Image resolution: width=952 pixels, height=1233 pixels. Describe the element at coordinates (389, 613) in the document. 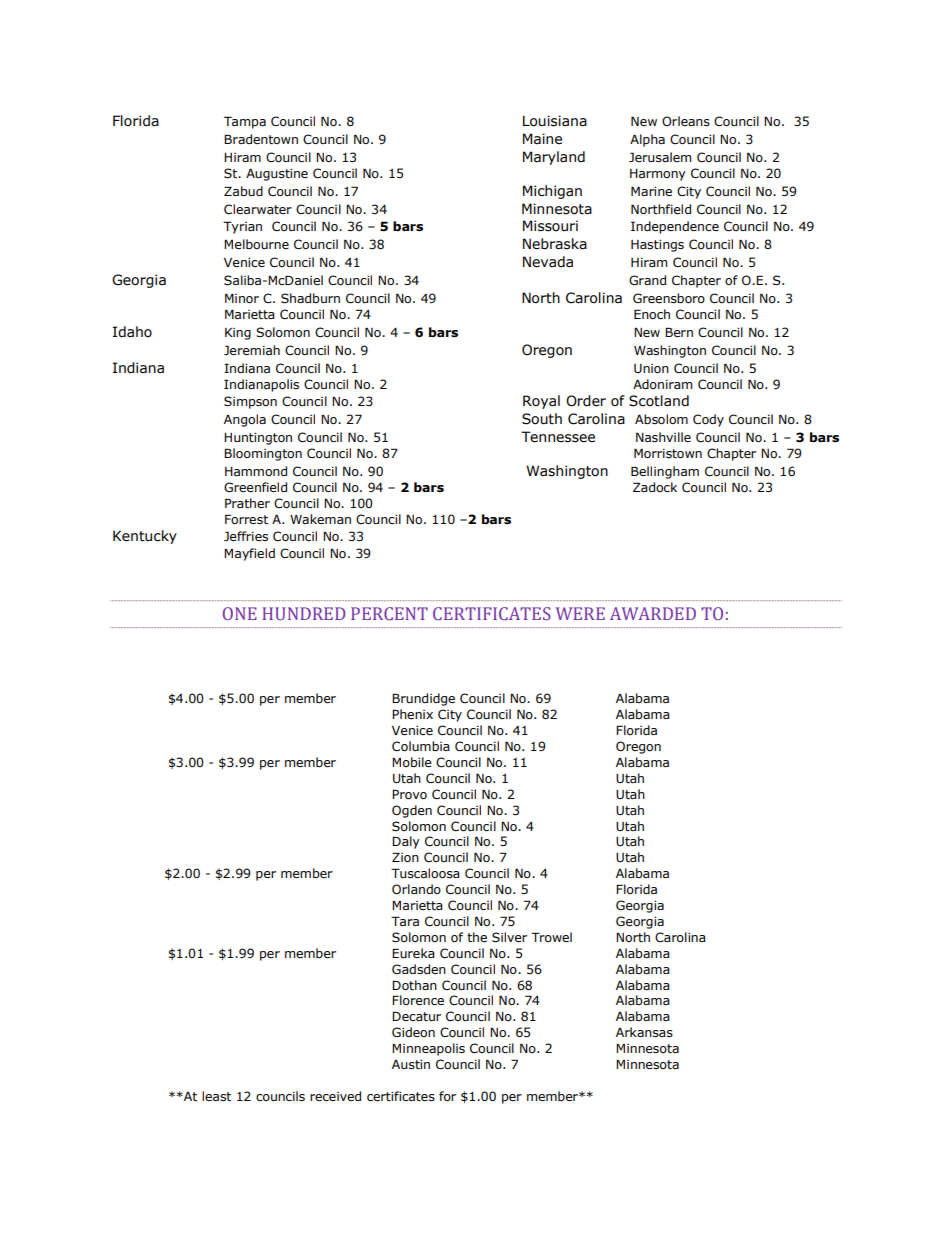

I see `PERCENT` at that location.
